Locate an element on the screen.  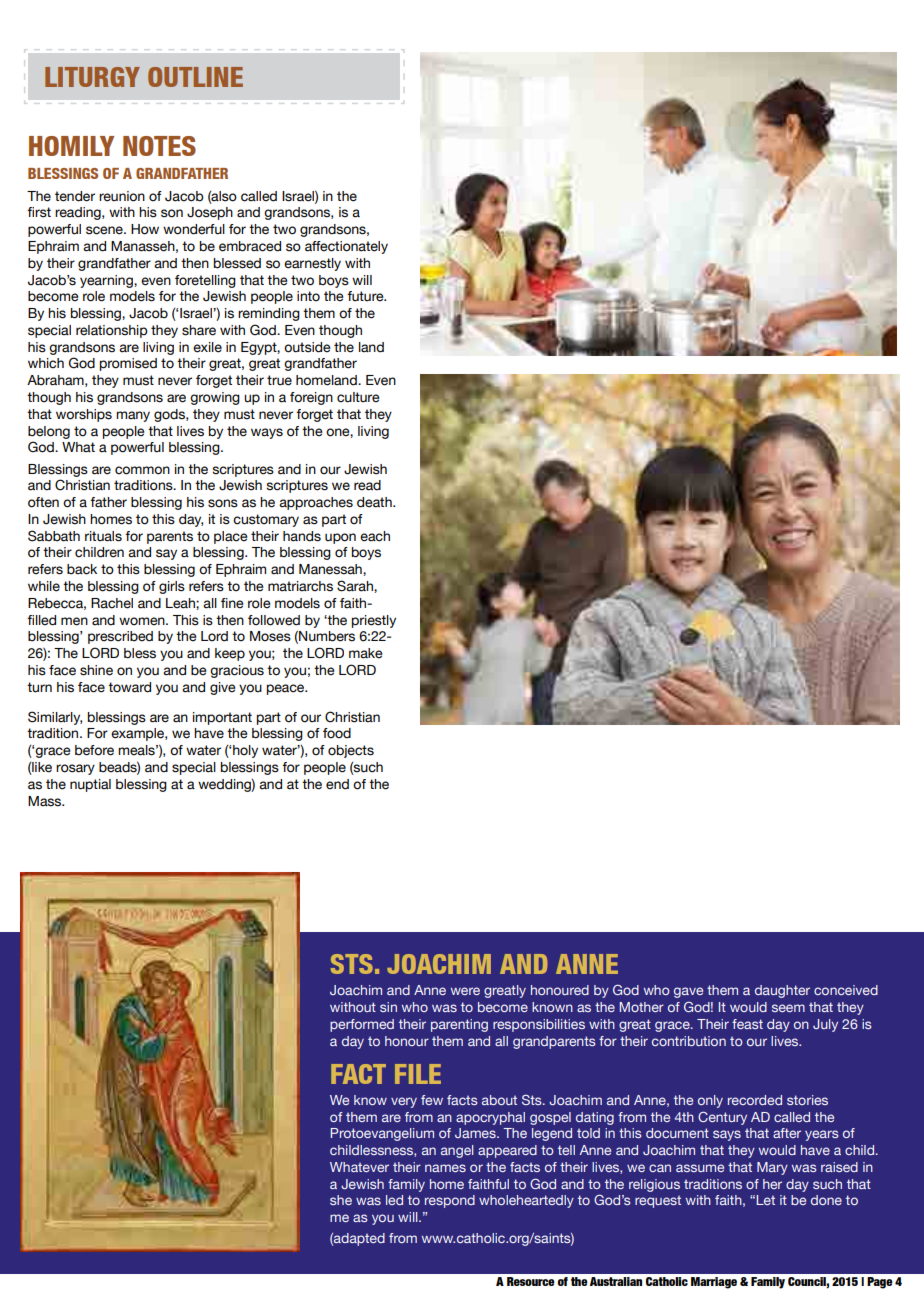
make is located at coordinates (365, 653).
